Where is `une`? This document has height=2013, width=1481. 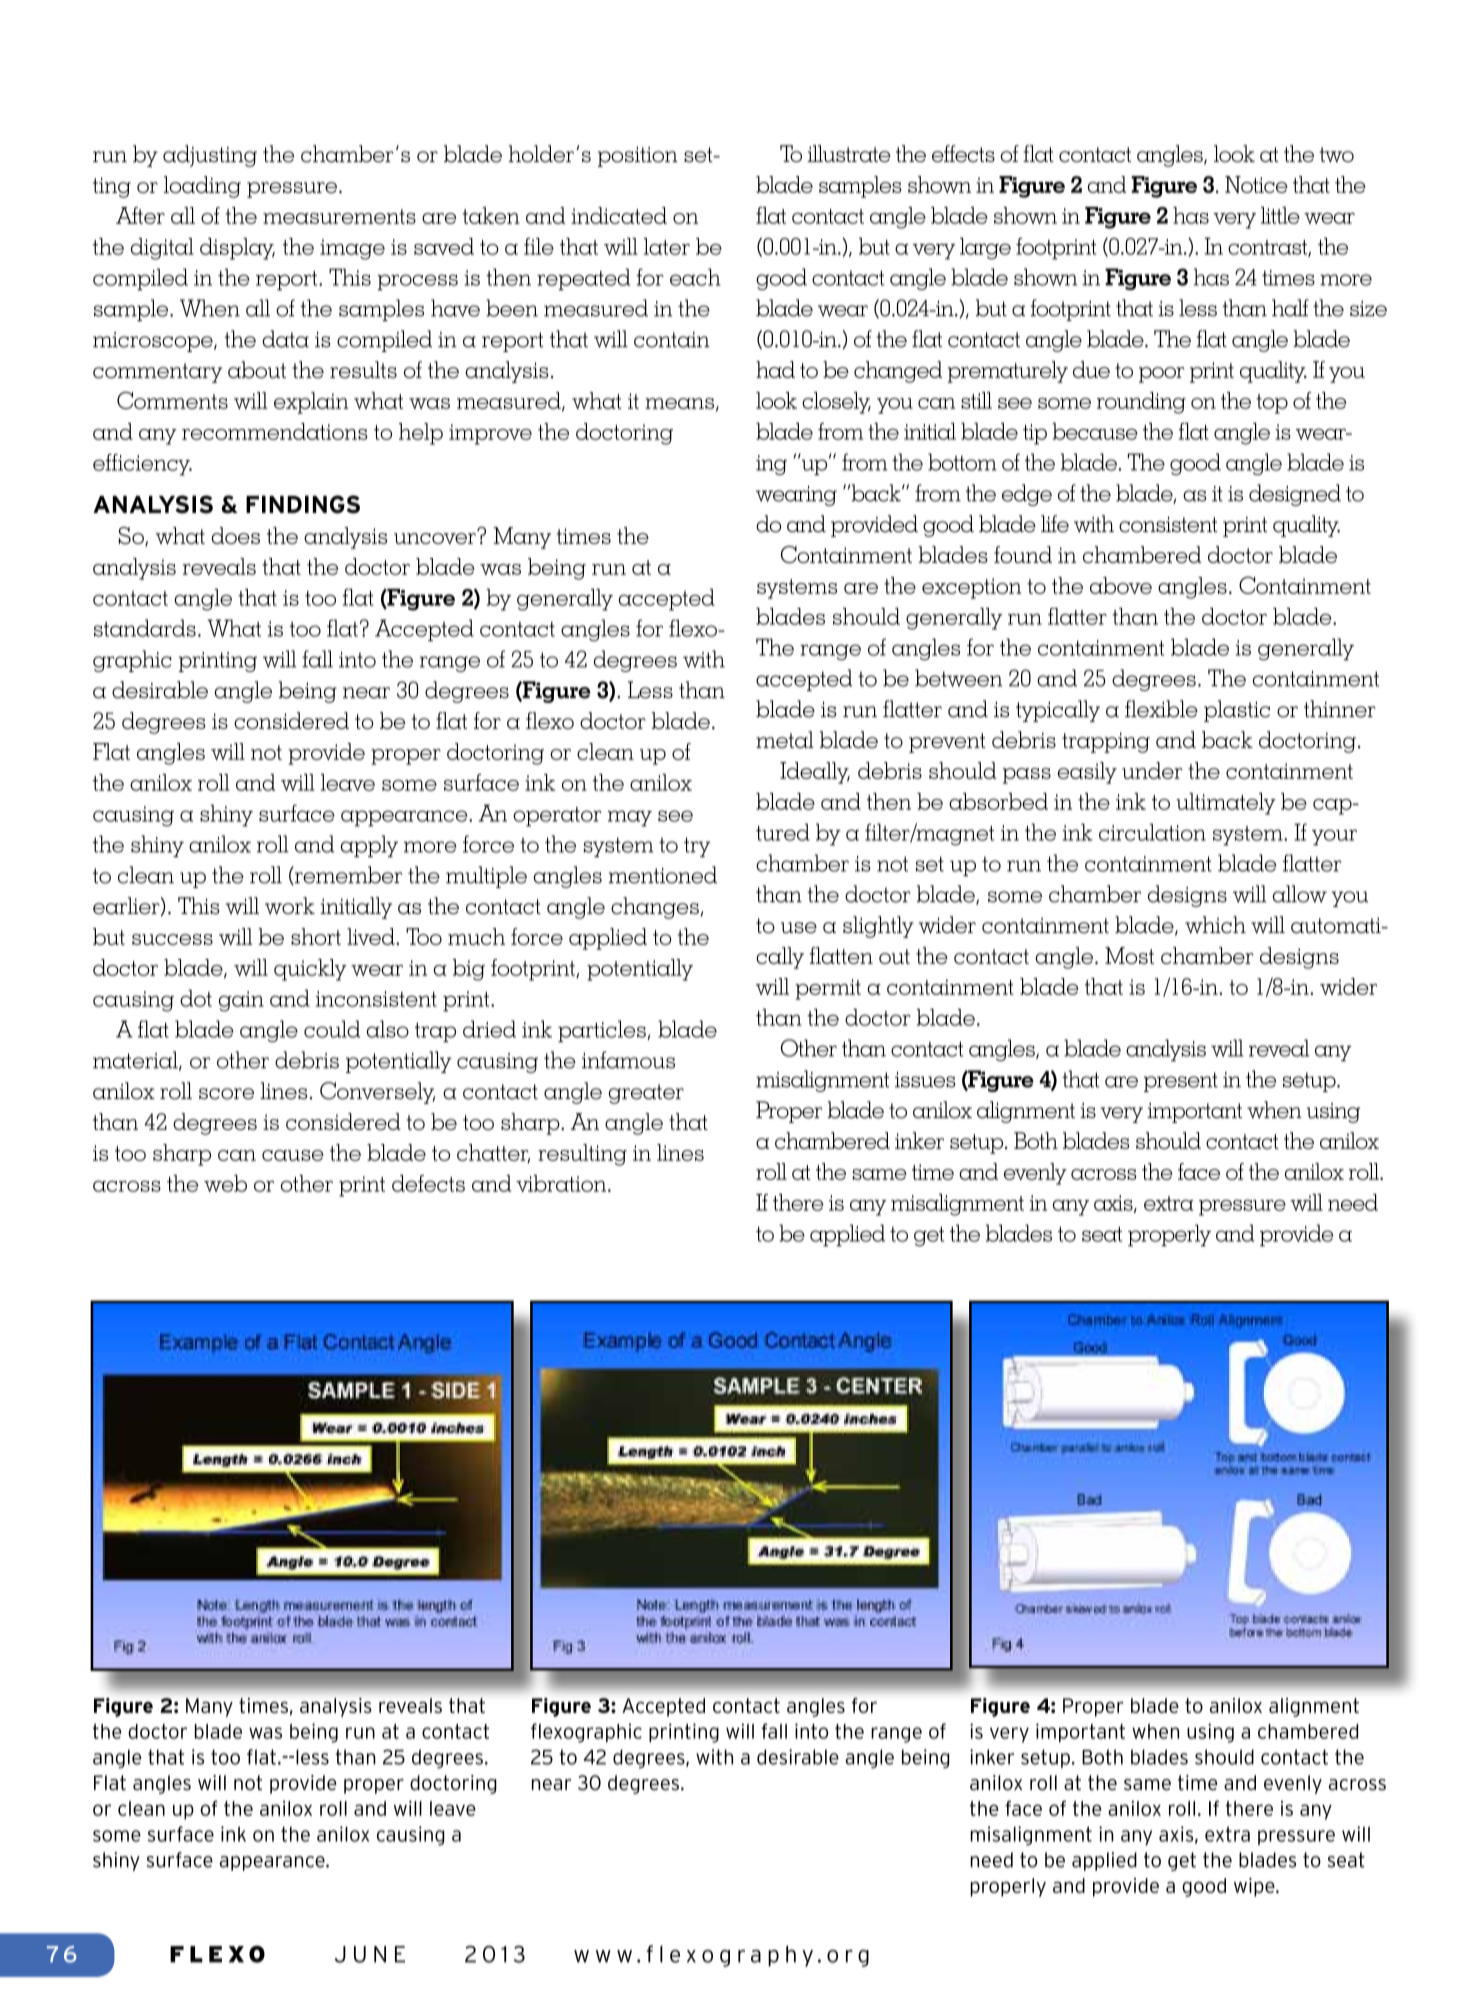
une is located at coordinates (379, 1954).
